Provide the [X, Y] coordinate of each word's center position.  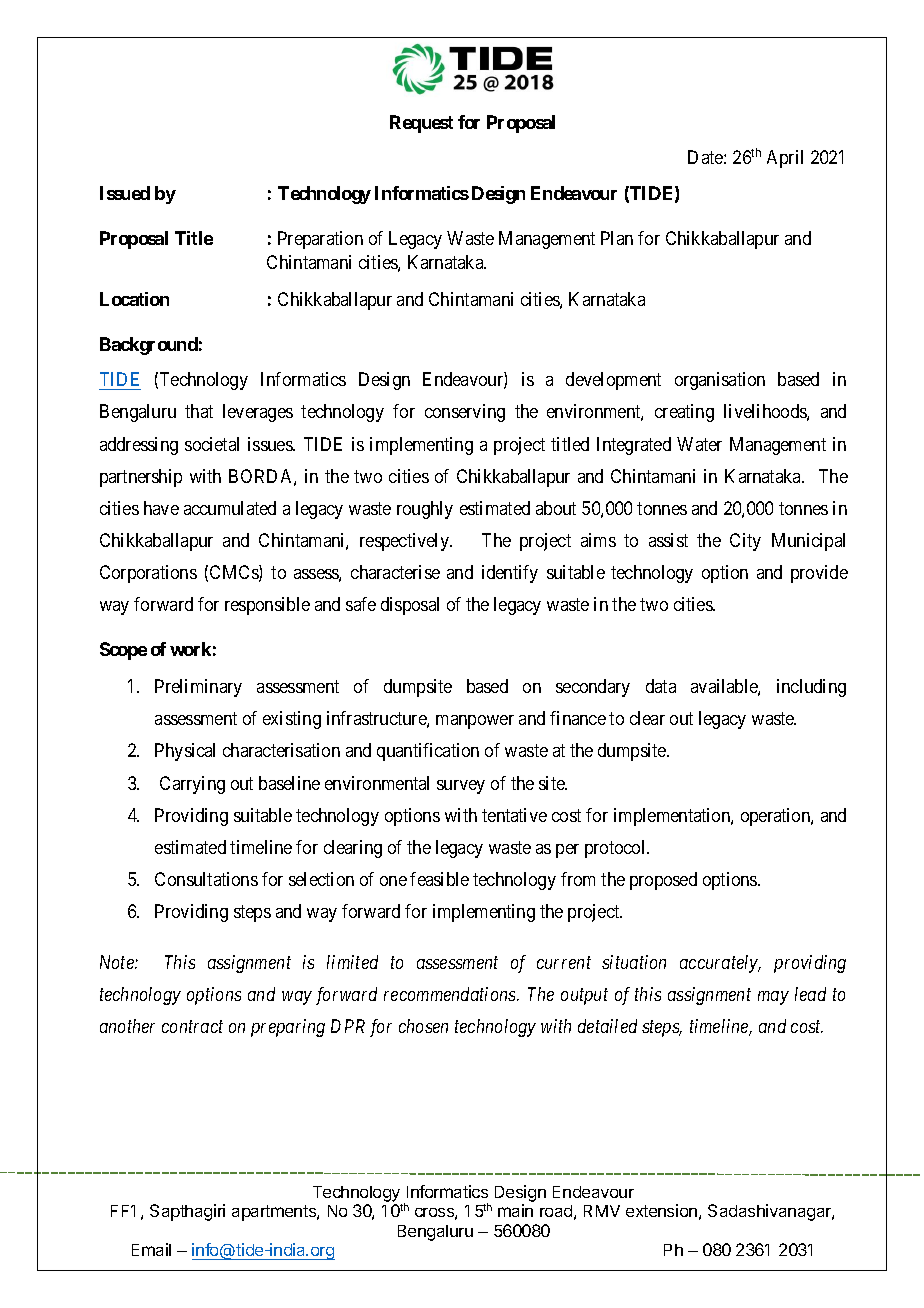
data [661, 686]
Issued [125, 193]
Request [421, 124]
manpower [475, 722]
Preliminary [198, 688]
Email [151, 1249]
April [785, 159]
